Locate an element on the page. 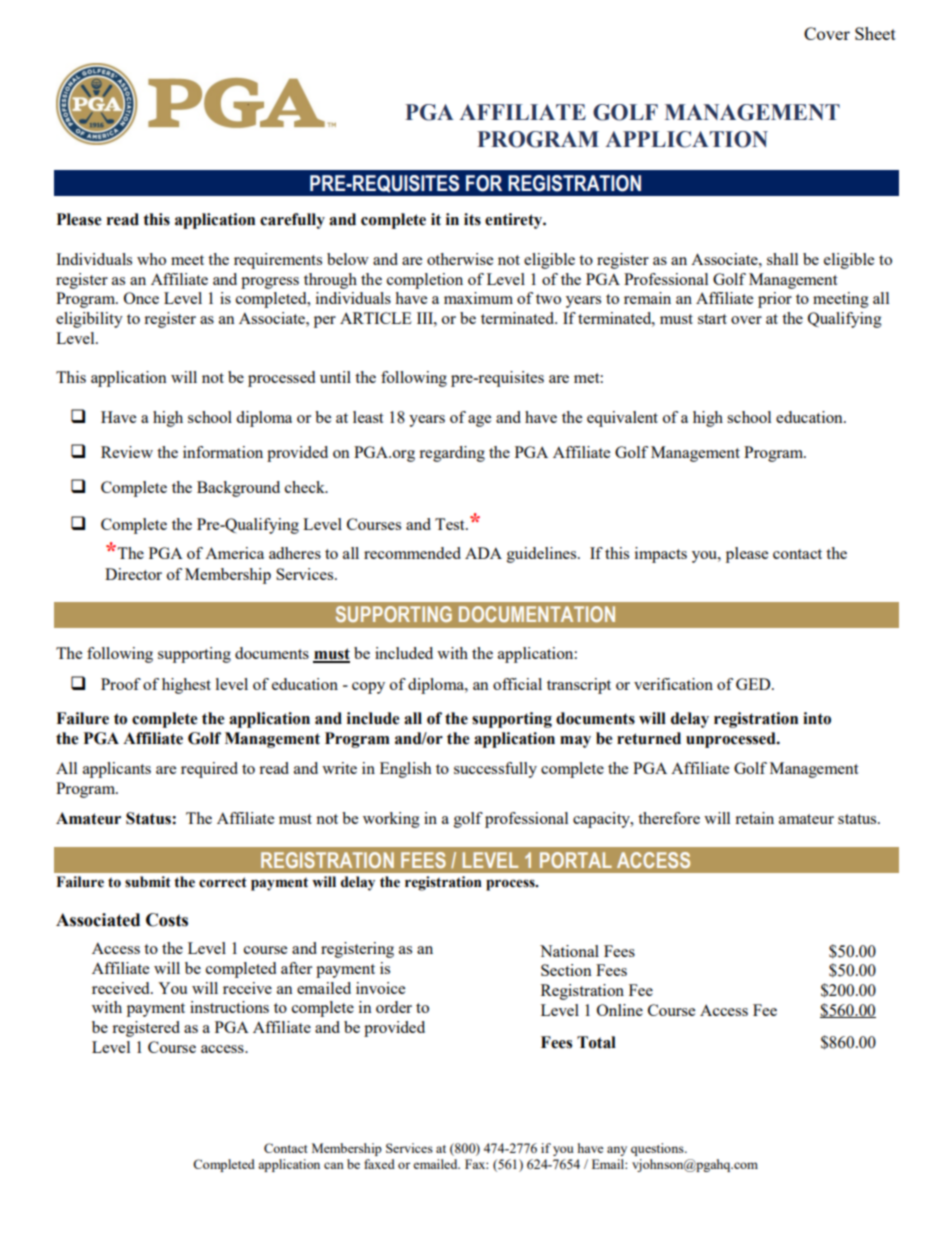 Image resolution: width=952 pixels, height=1233 pixels. required is located at coordinates (209, 770).
